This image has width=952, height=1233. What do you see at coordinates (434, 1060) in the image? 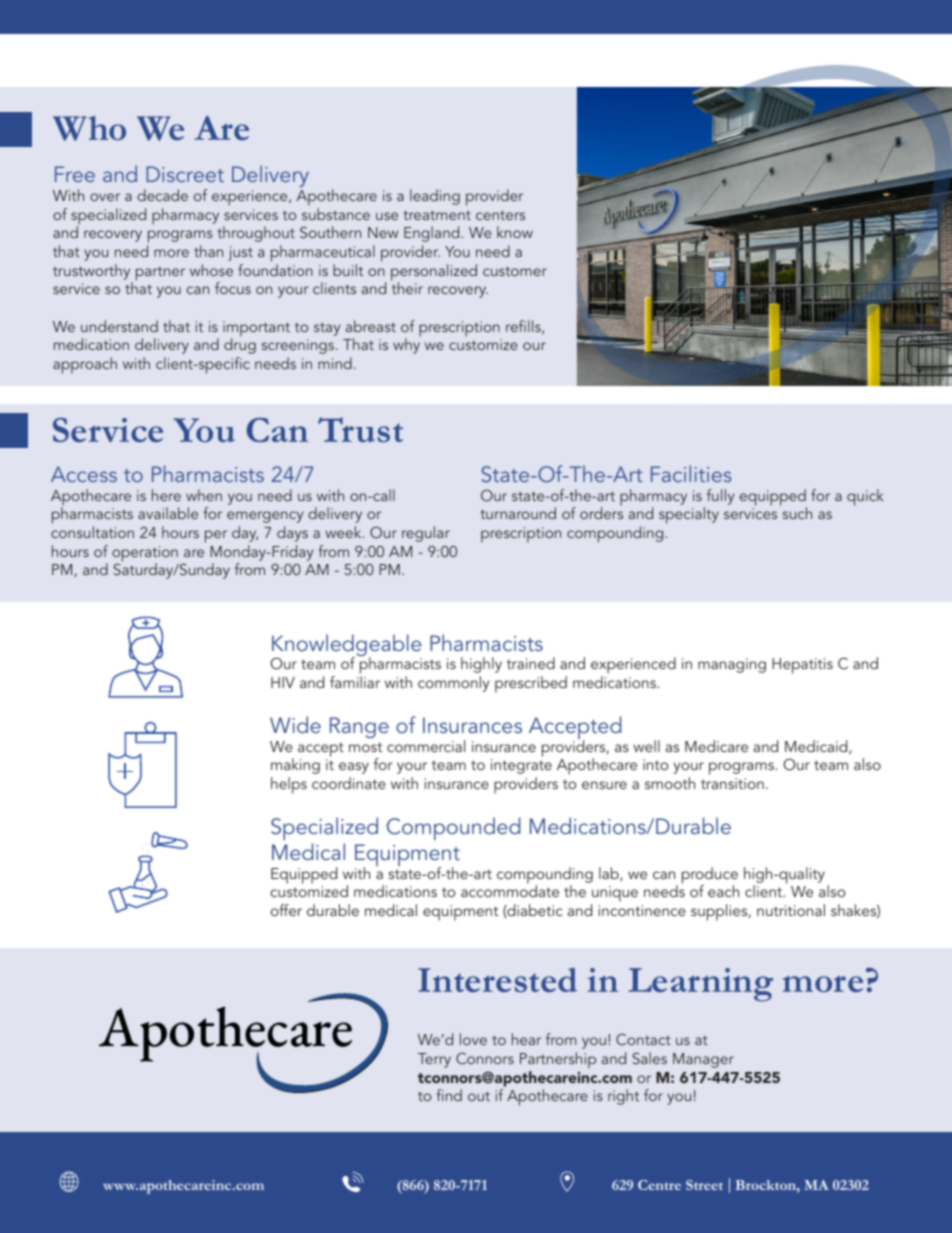
I see `Terry` at bounding box center [434, 1060].
